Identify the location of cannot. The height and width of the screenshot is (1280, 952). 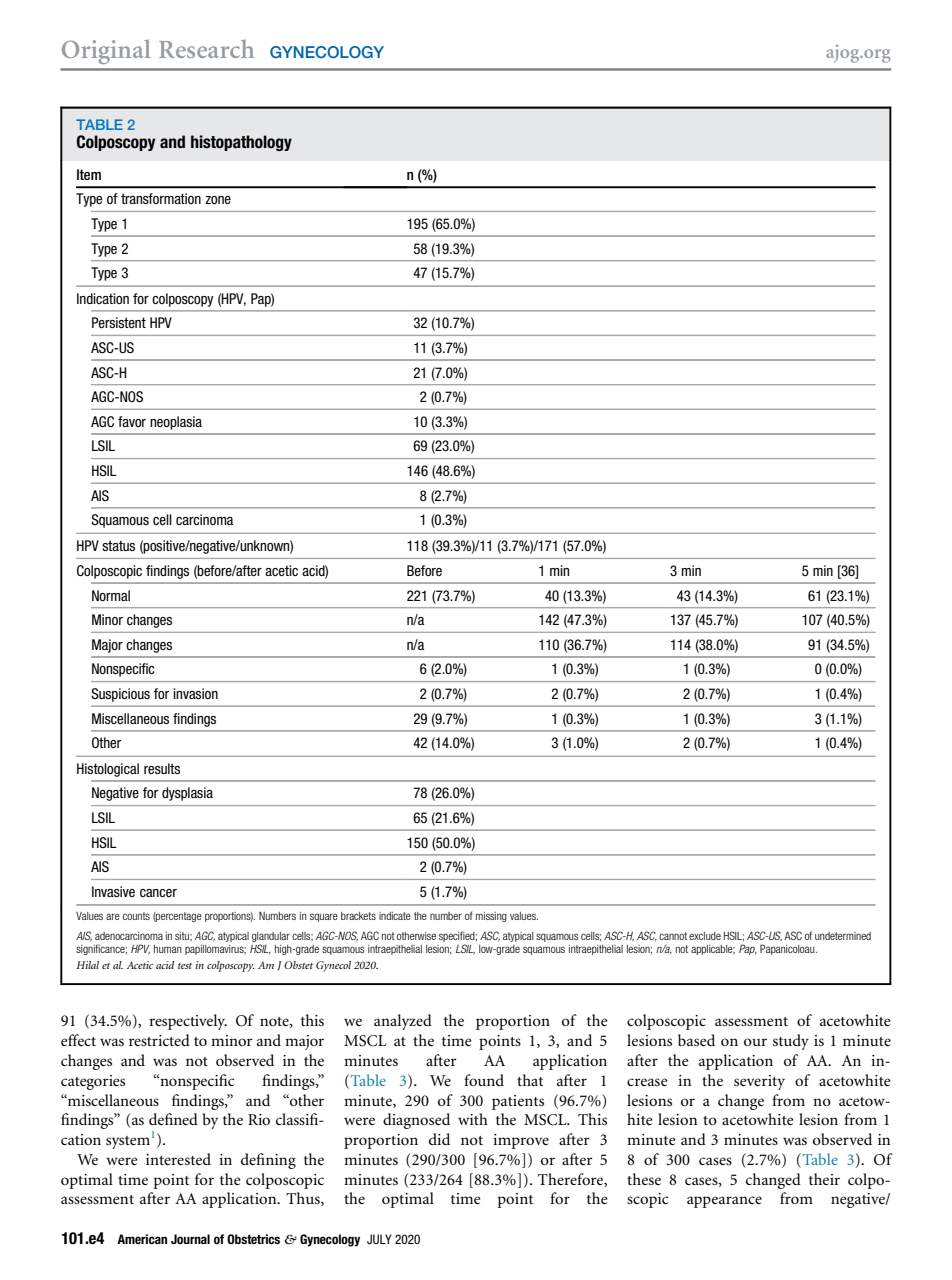
(673, 936).
